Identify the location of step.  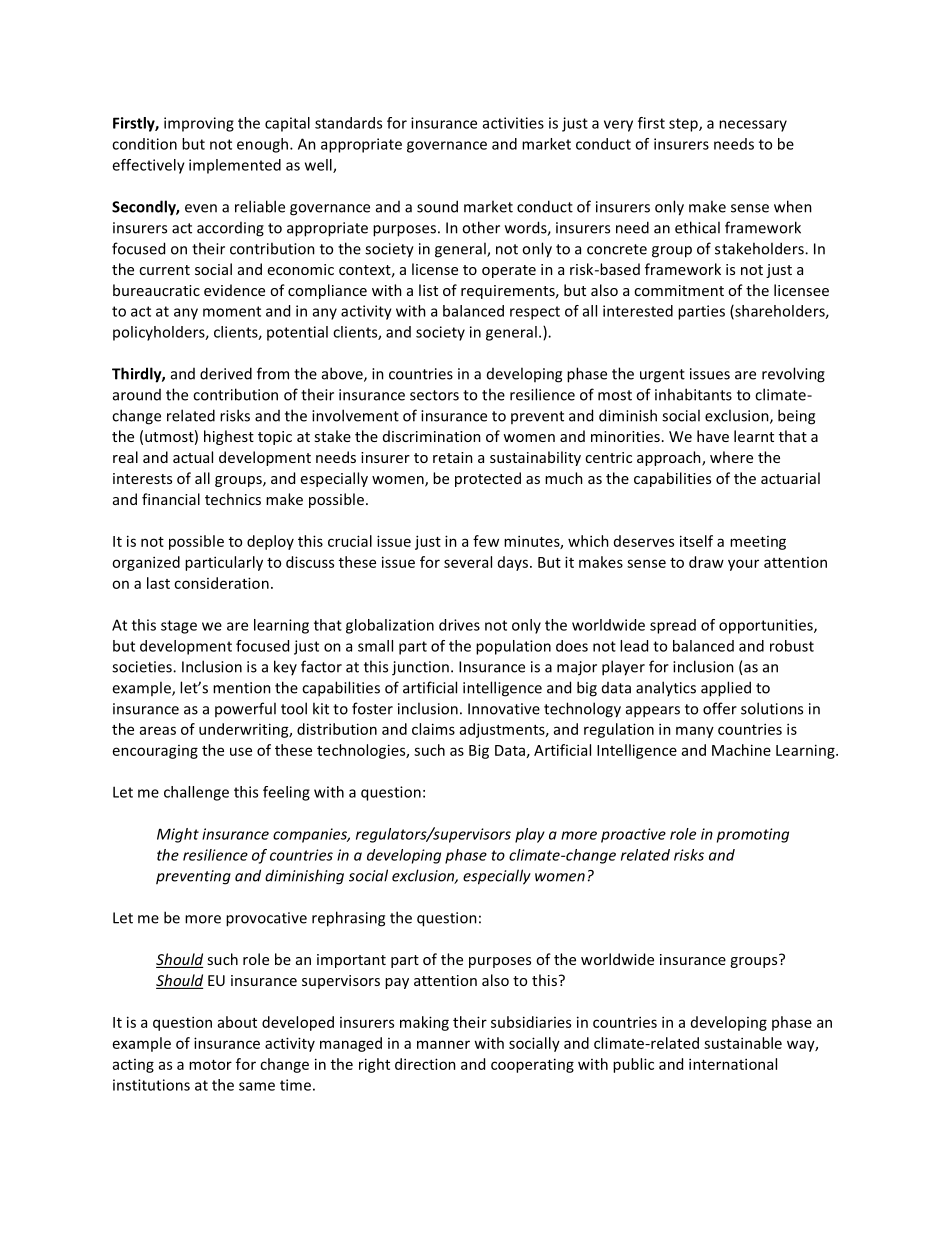
(684, 125).
